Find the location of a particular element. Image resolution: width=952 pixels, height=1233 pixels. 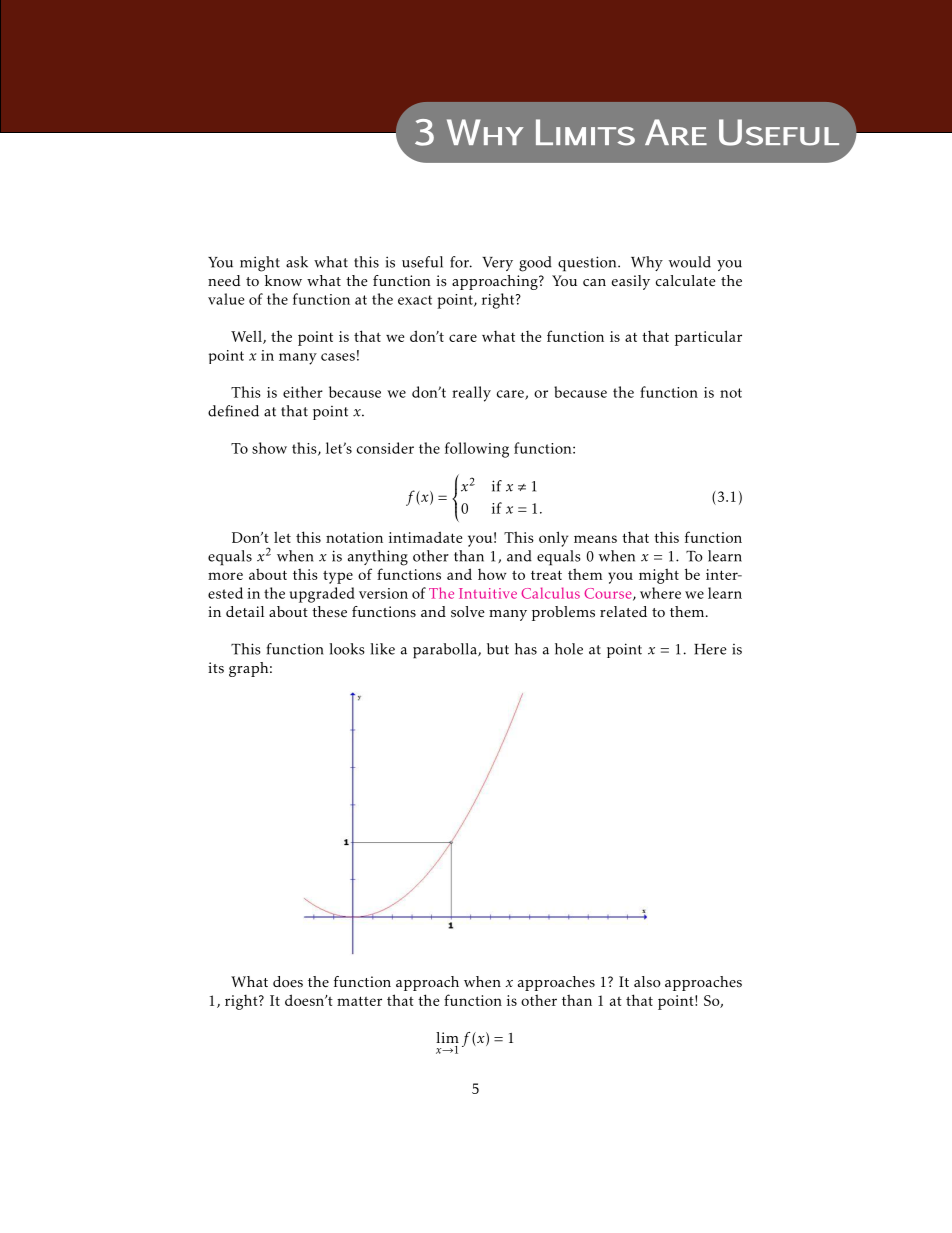

Very is located at coordinates (497, 264).
